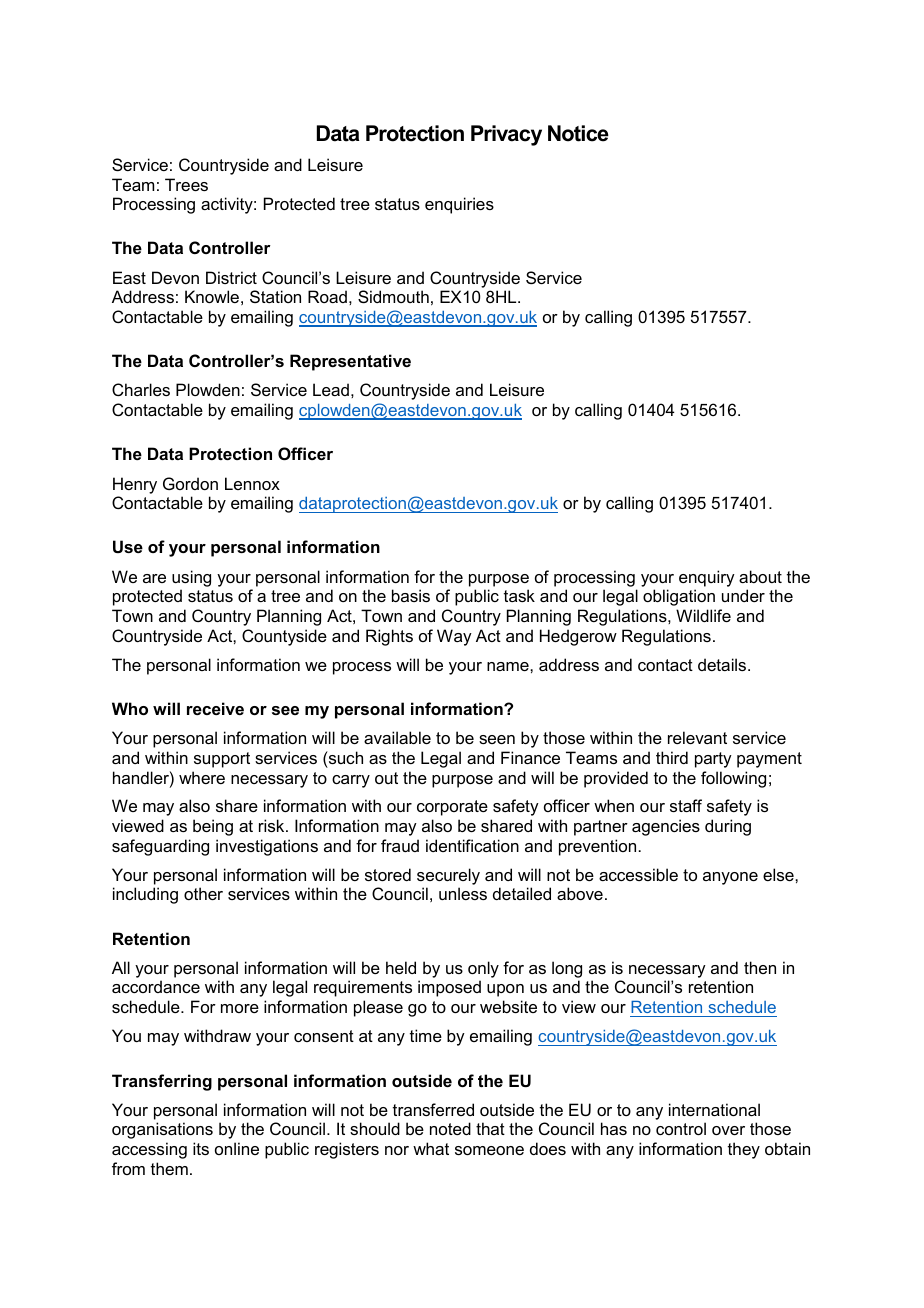  Describe the element at coordinates (707, 578) in the screenshot. I see `enquiry` at that location.
